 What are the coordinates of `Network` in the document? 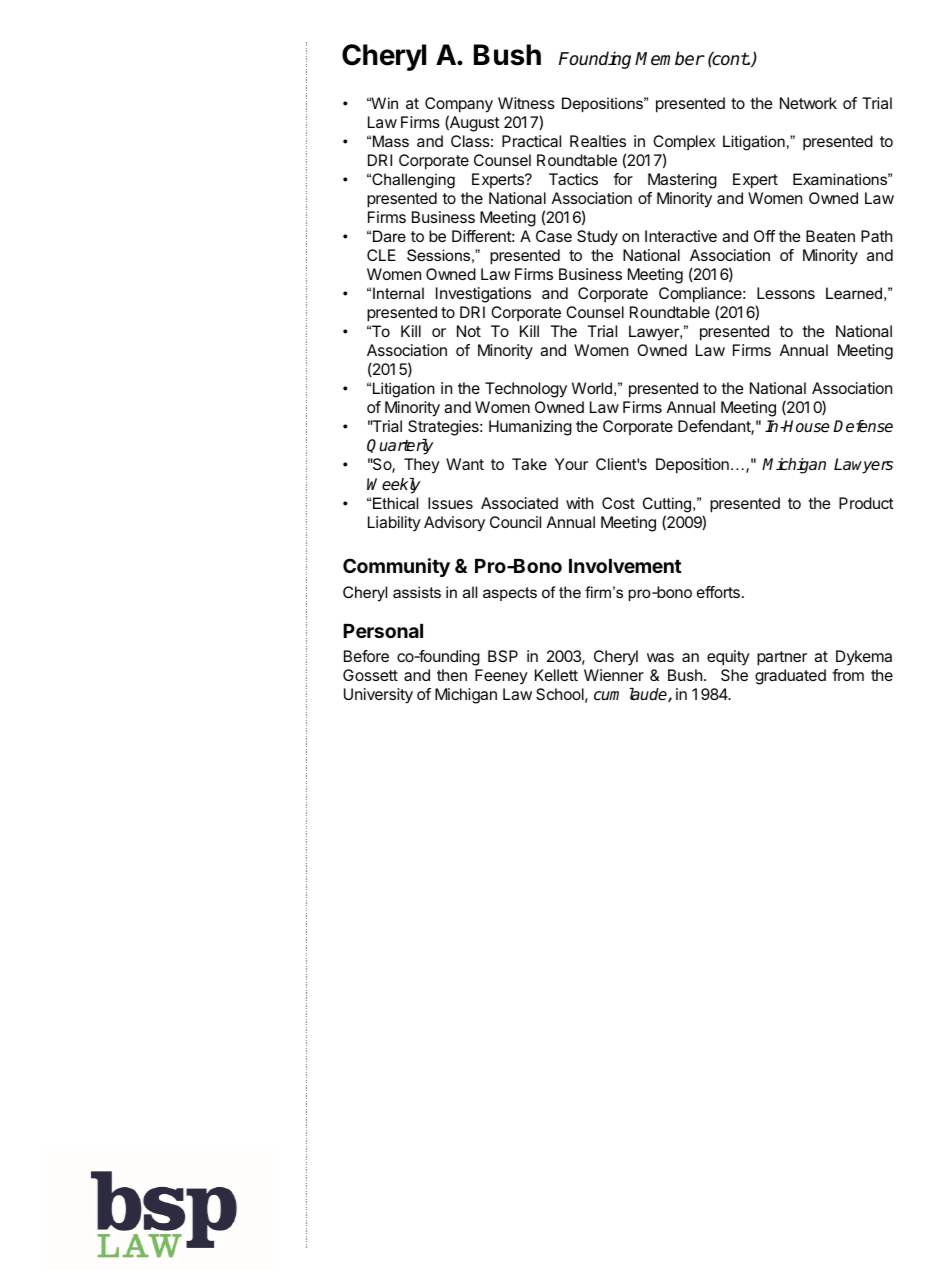 It's located at (808, 103).
